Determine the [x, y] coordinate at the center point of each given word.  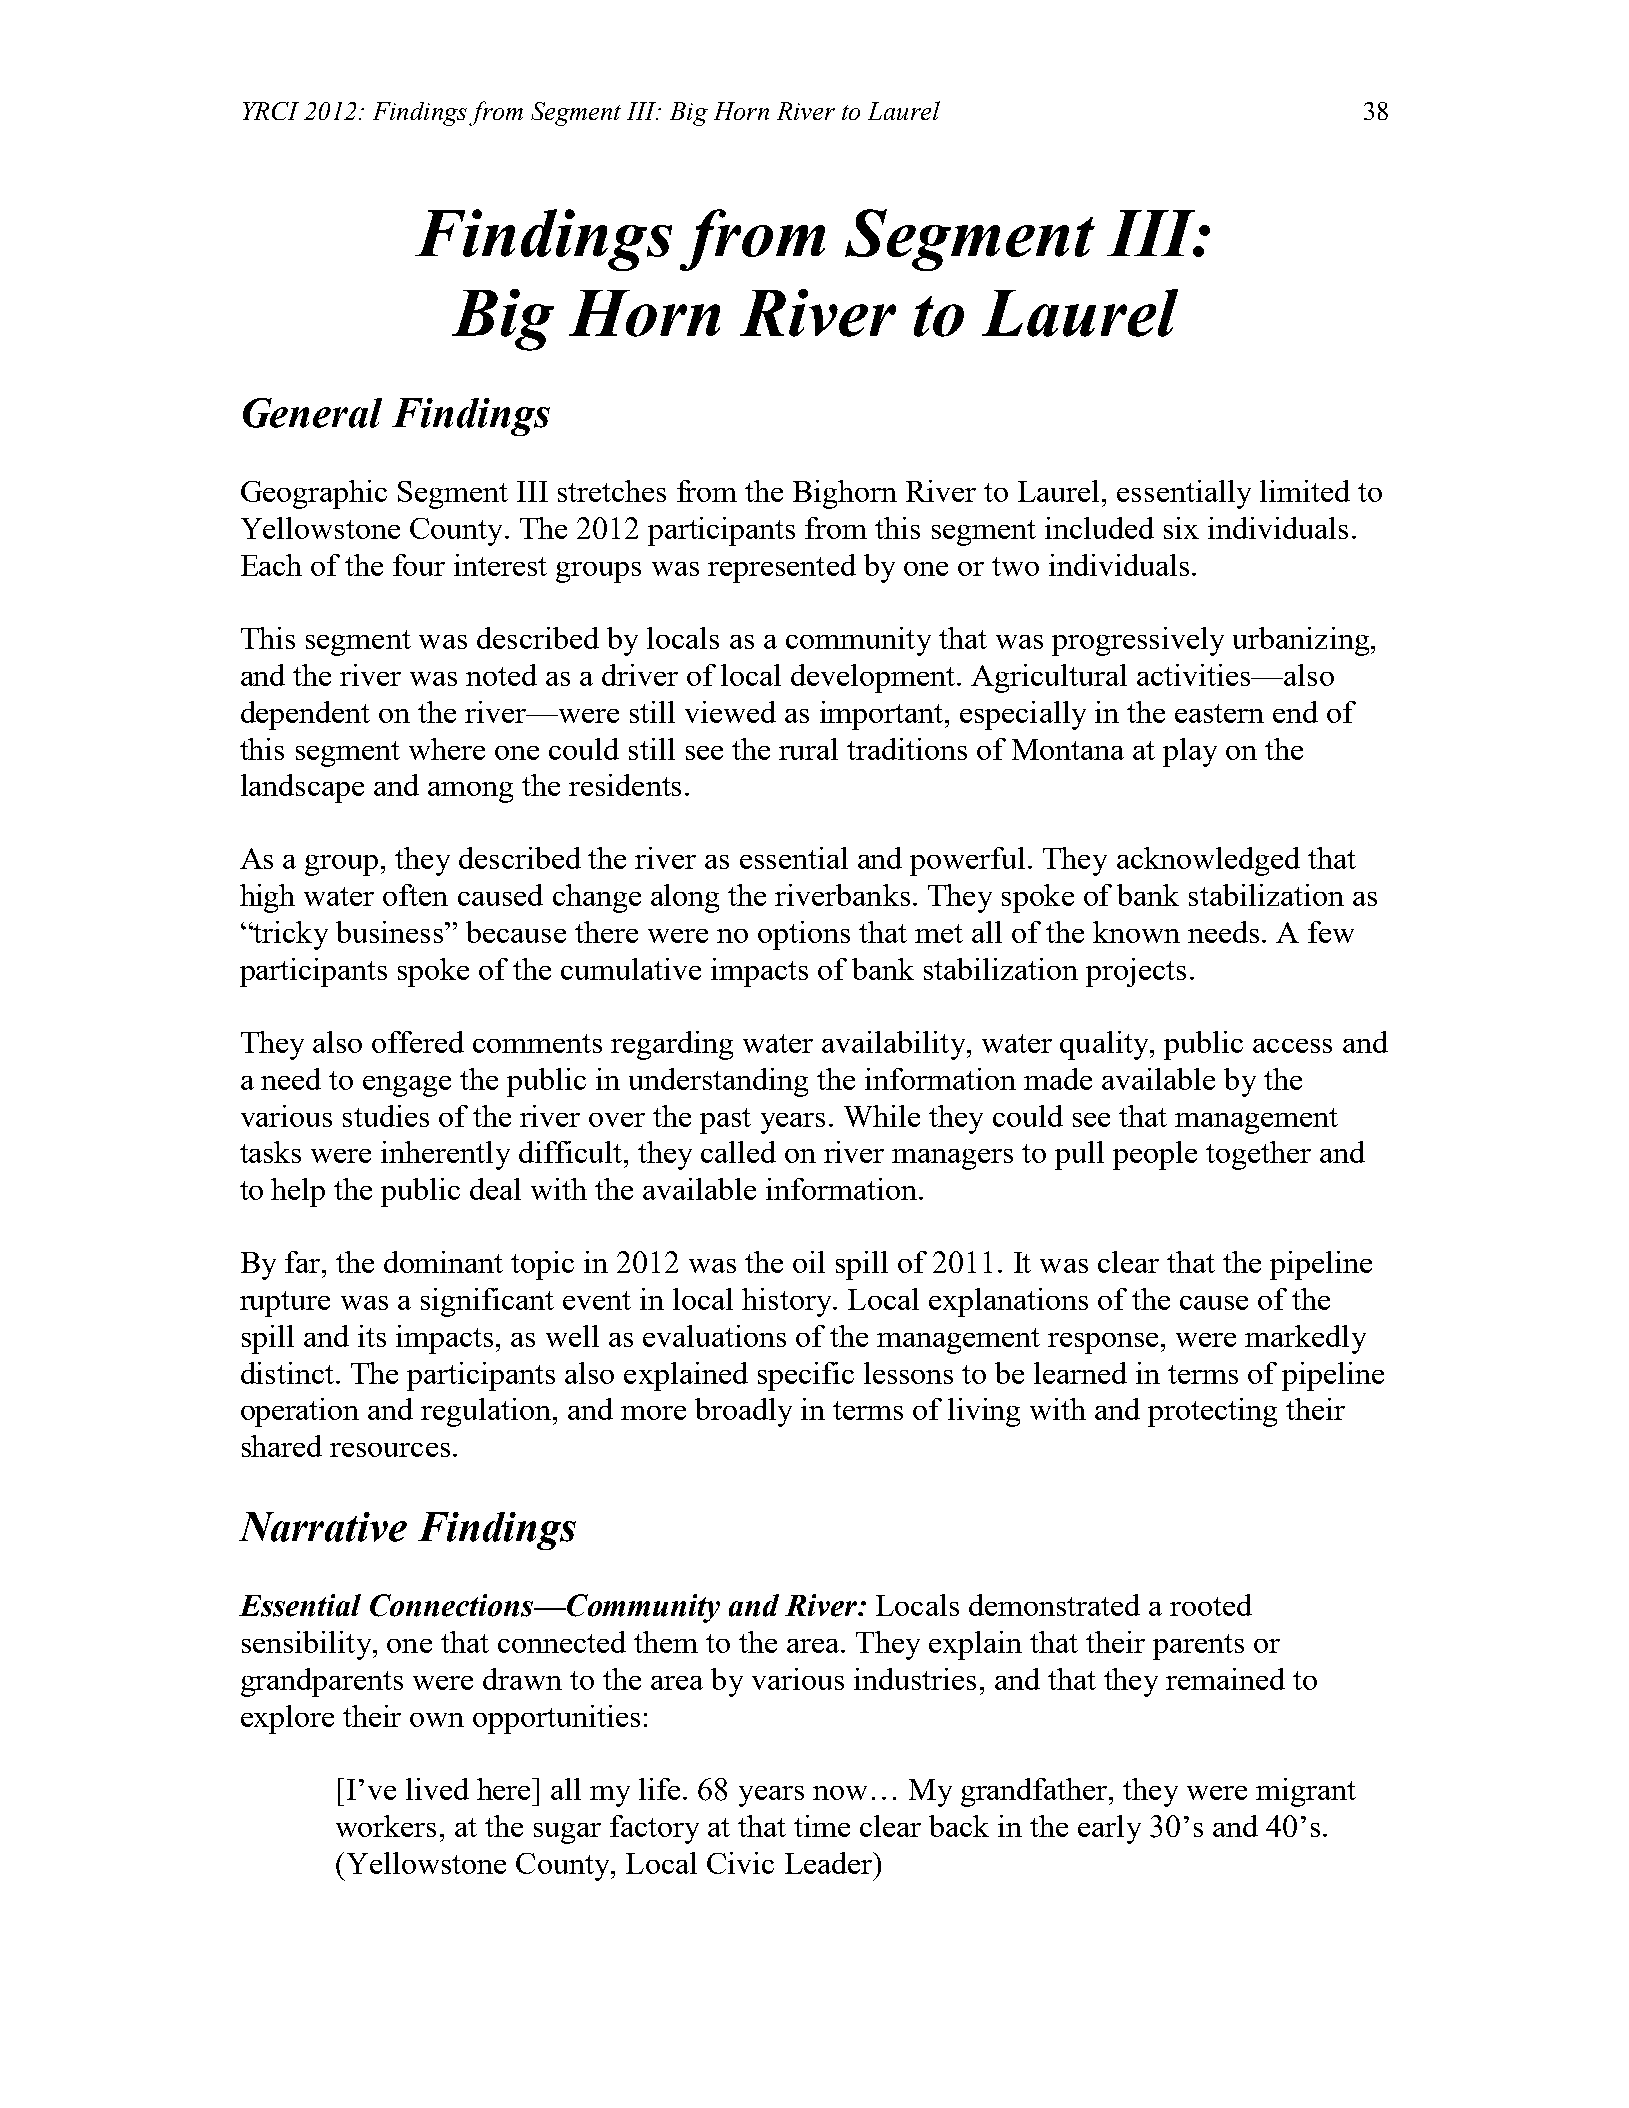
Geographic [314, 494]
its [372, 1336]
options [804, 935]
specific [806, 1376]
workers [386, 1826]
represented [782, 568]
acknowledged [1208, 861]
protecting [1212, 1412]
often [415, 895]
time [822, 1826]
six [1181, 528]
